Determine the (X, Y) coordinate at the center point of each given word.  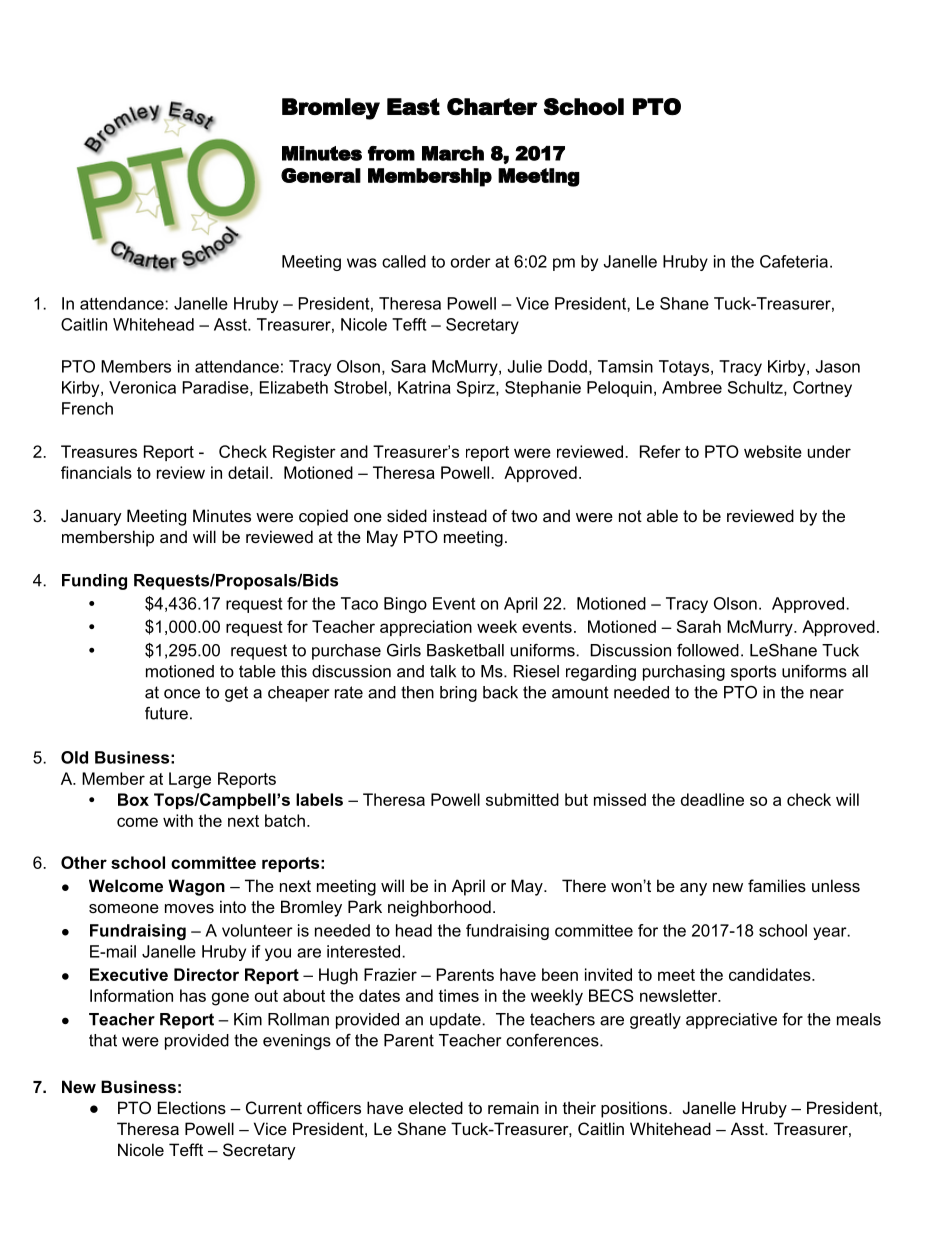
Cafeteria (794, 261)
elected (436, 1107)
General (321, 175)
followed (708, 650)
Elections (192, 1107)
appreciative (731, 1021)
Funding (94, 582)
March (453, 153)
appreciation (426, 628)
